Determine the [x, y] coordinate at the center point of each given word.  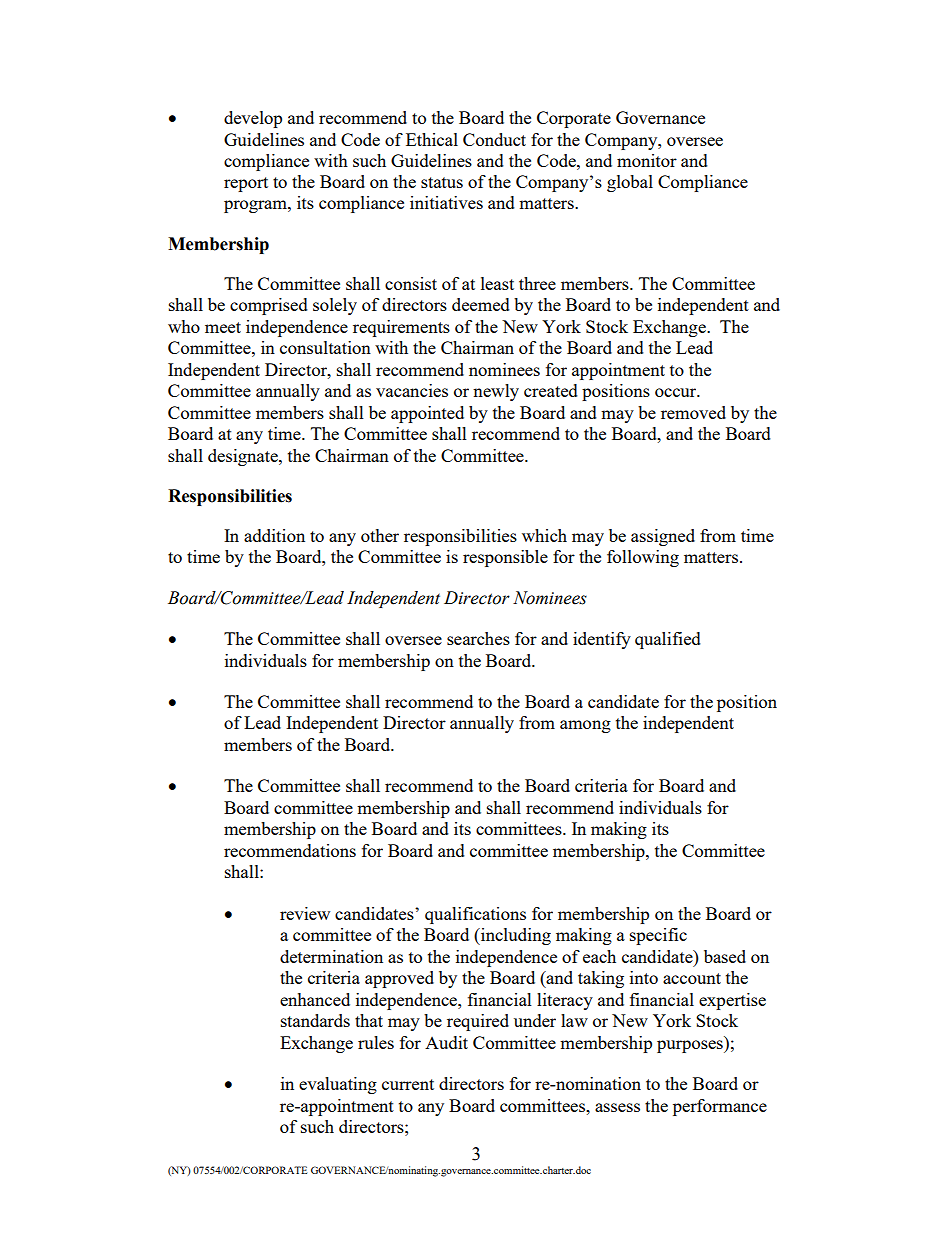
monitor [647, 160]
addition [274, 535]
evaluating [338, 1085]
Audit [446, 1042]
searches [478, 638]
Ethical [432, 139]
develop [253, 119]
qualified [668, 640]
